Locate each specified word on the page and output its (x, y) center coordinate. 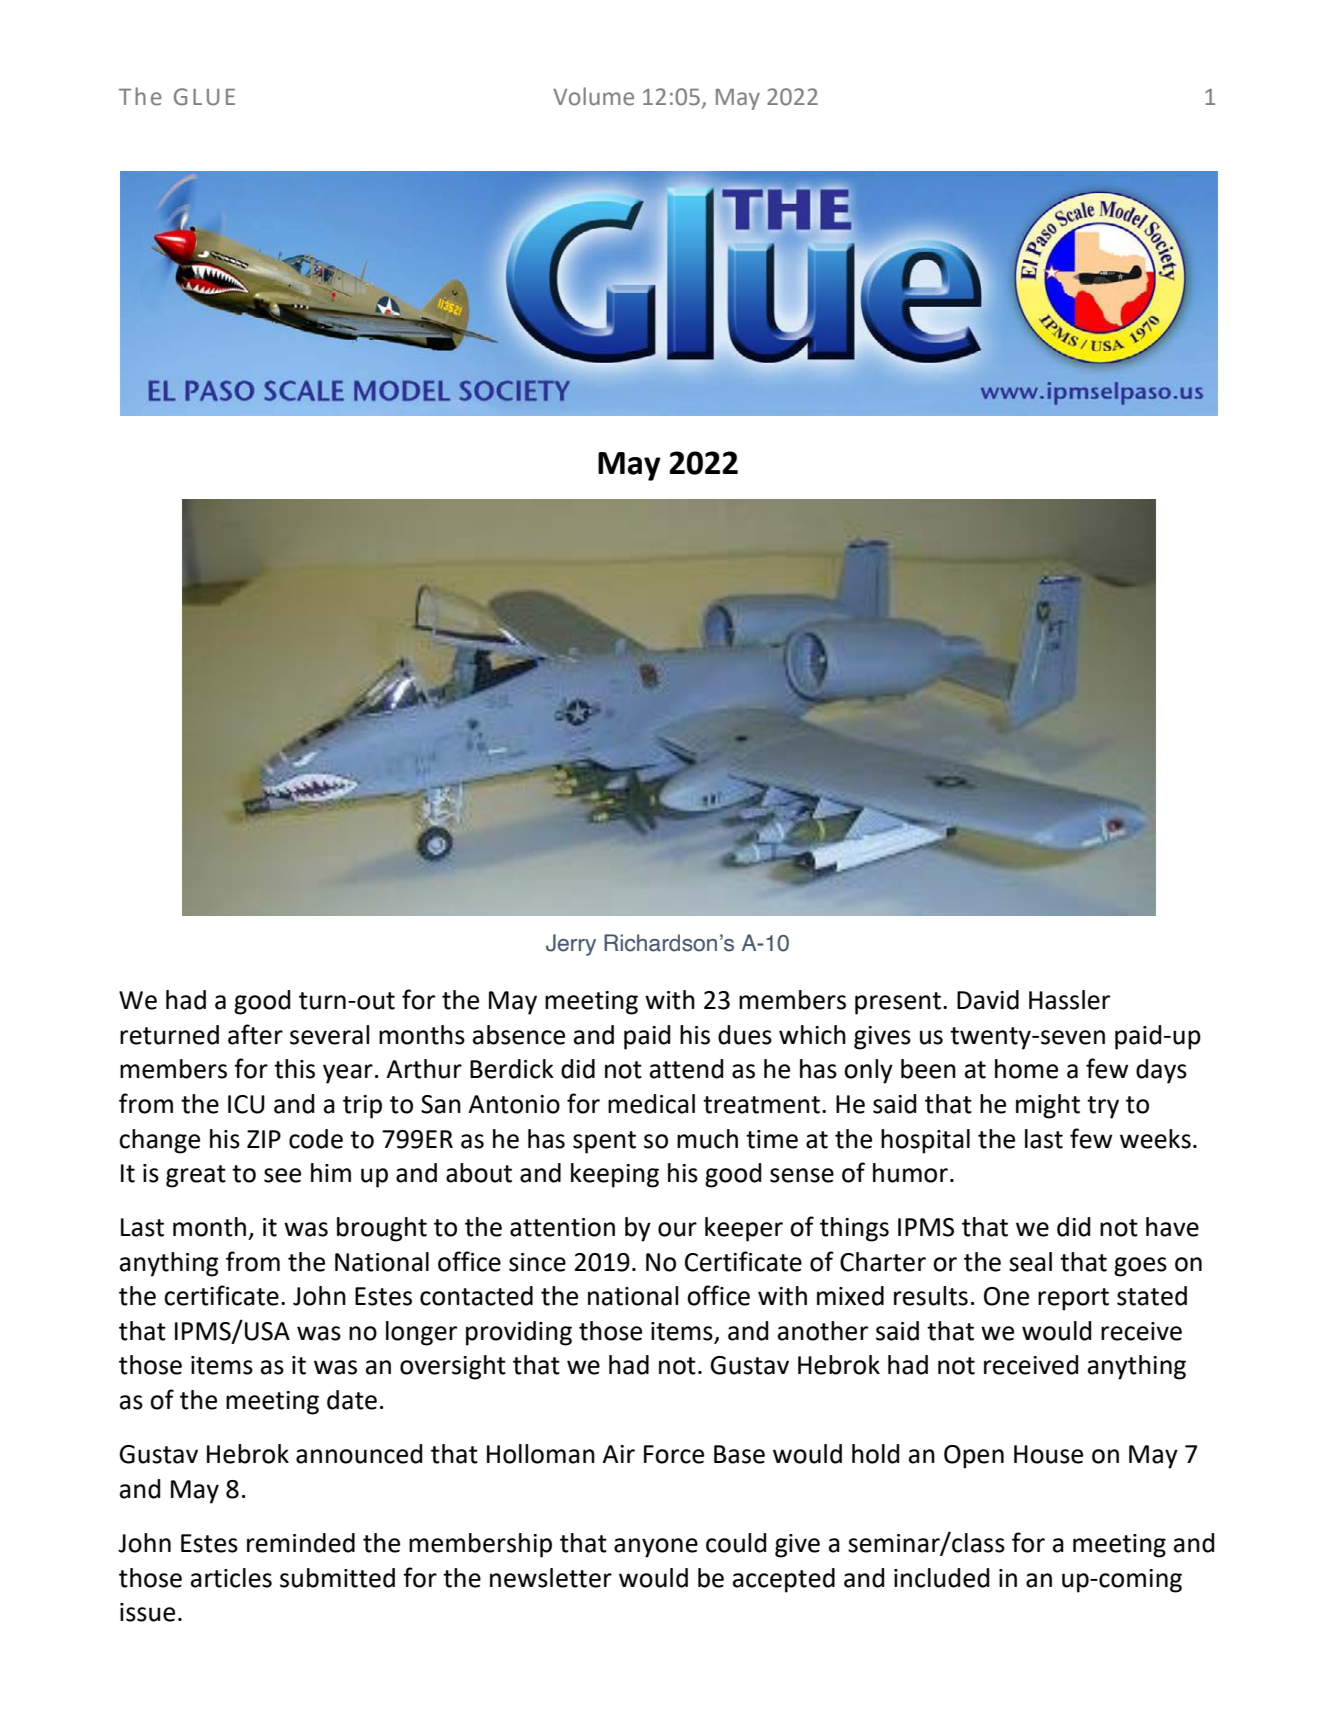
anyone (656, 1548)
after (255, 1034)
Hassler (1069, 1000)
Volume (593, 96)
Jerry (571, 945)
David (988, 1000)
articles (231, 1578)
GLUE (204, 97)
